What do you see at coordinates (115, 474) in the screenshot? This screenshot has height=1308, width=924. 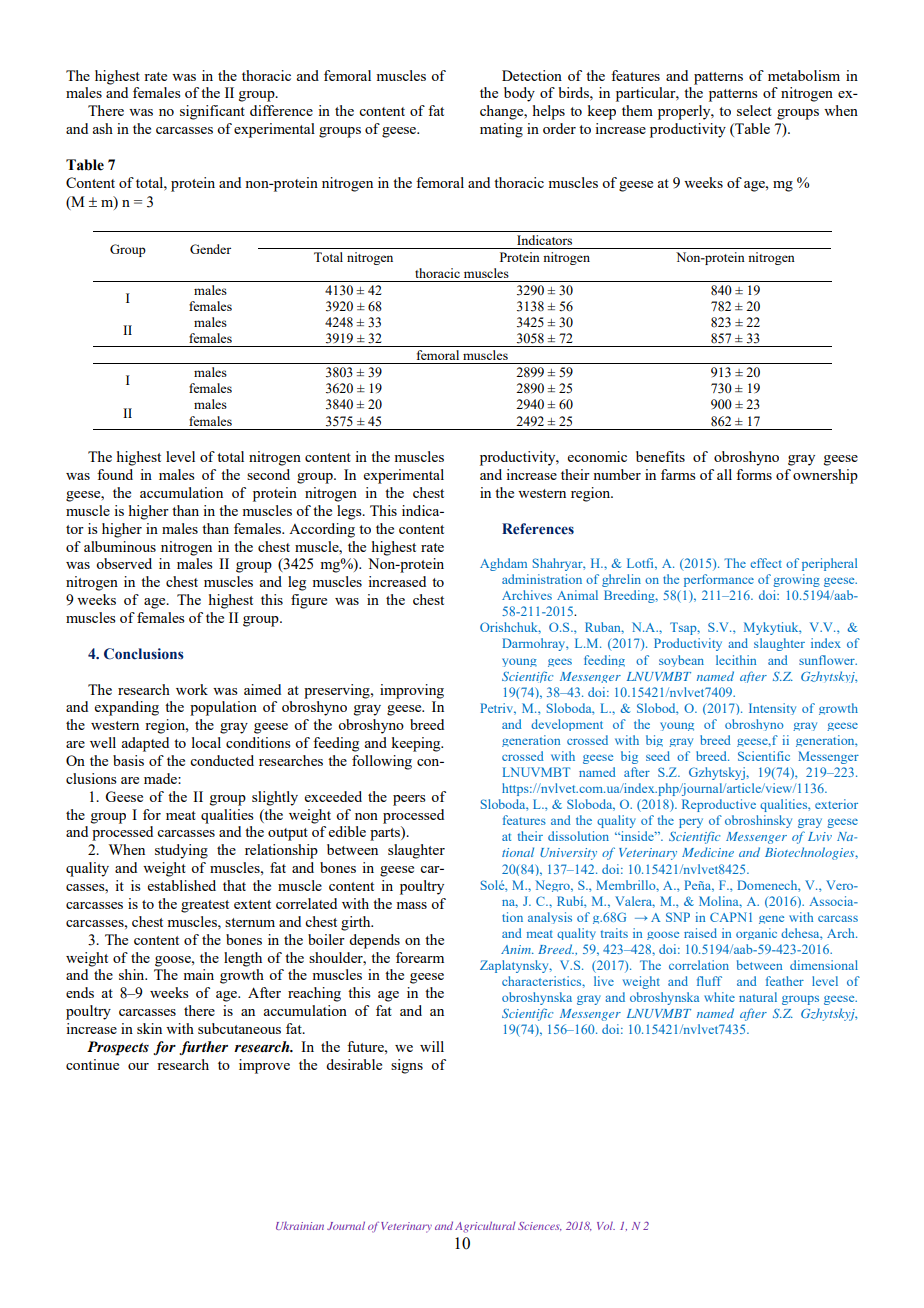 I see `found` at bounding box center [115, 474].
